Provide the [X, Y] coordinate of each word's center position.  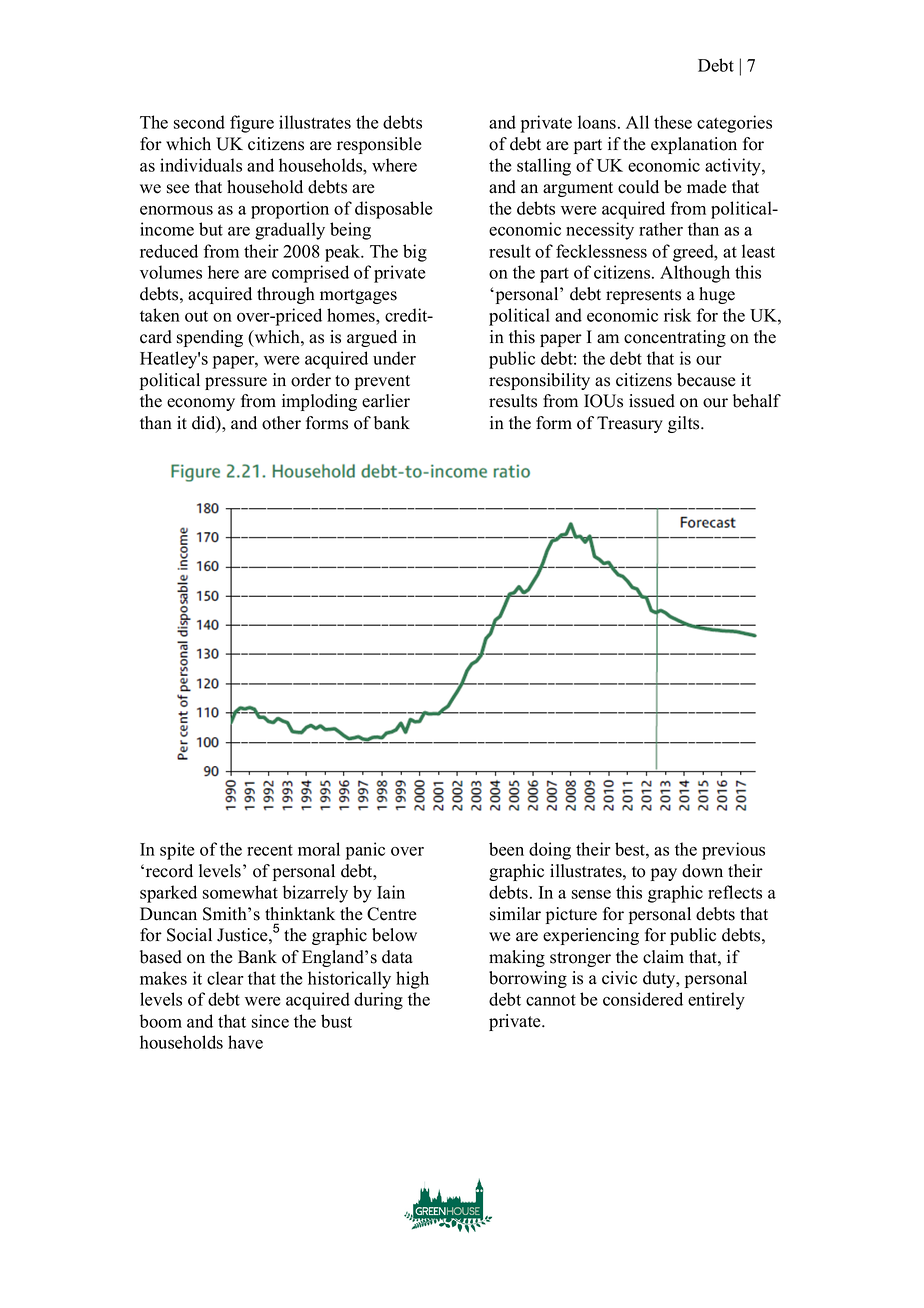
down [702, 871]
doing [550, 851]
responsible [379, 145]
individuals [201, 165]
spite [177, 851]
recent [270, 850]
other [281, 423]
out [196, 316]
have [245, 1042]
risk [677, 315]
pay [664, 874]
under [394, 358]
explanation [694, 145]
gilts [685, 424]
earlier [386, 401]
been [506, 849]
